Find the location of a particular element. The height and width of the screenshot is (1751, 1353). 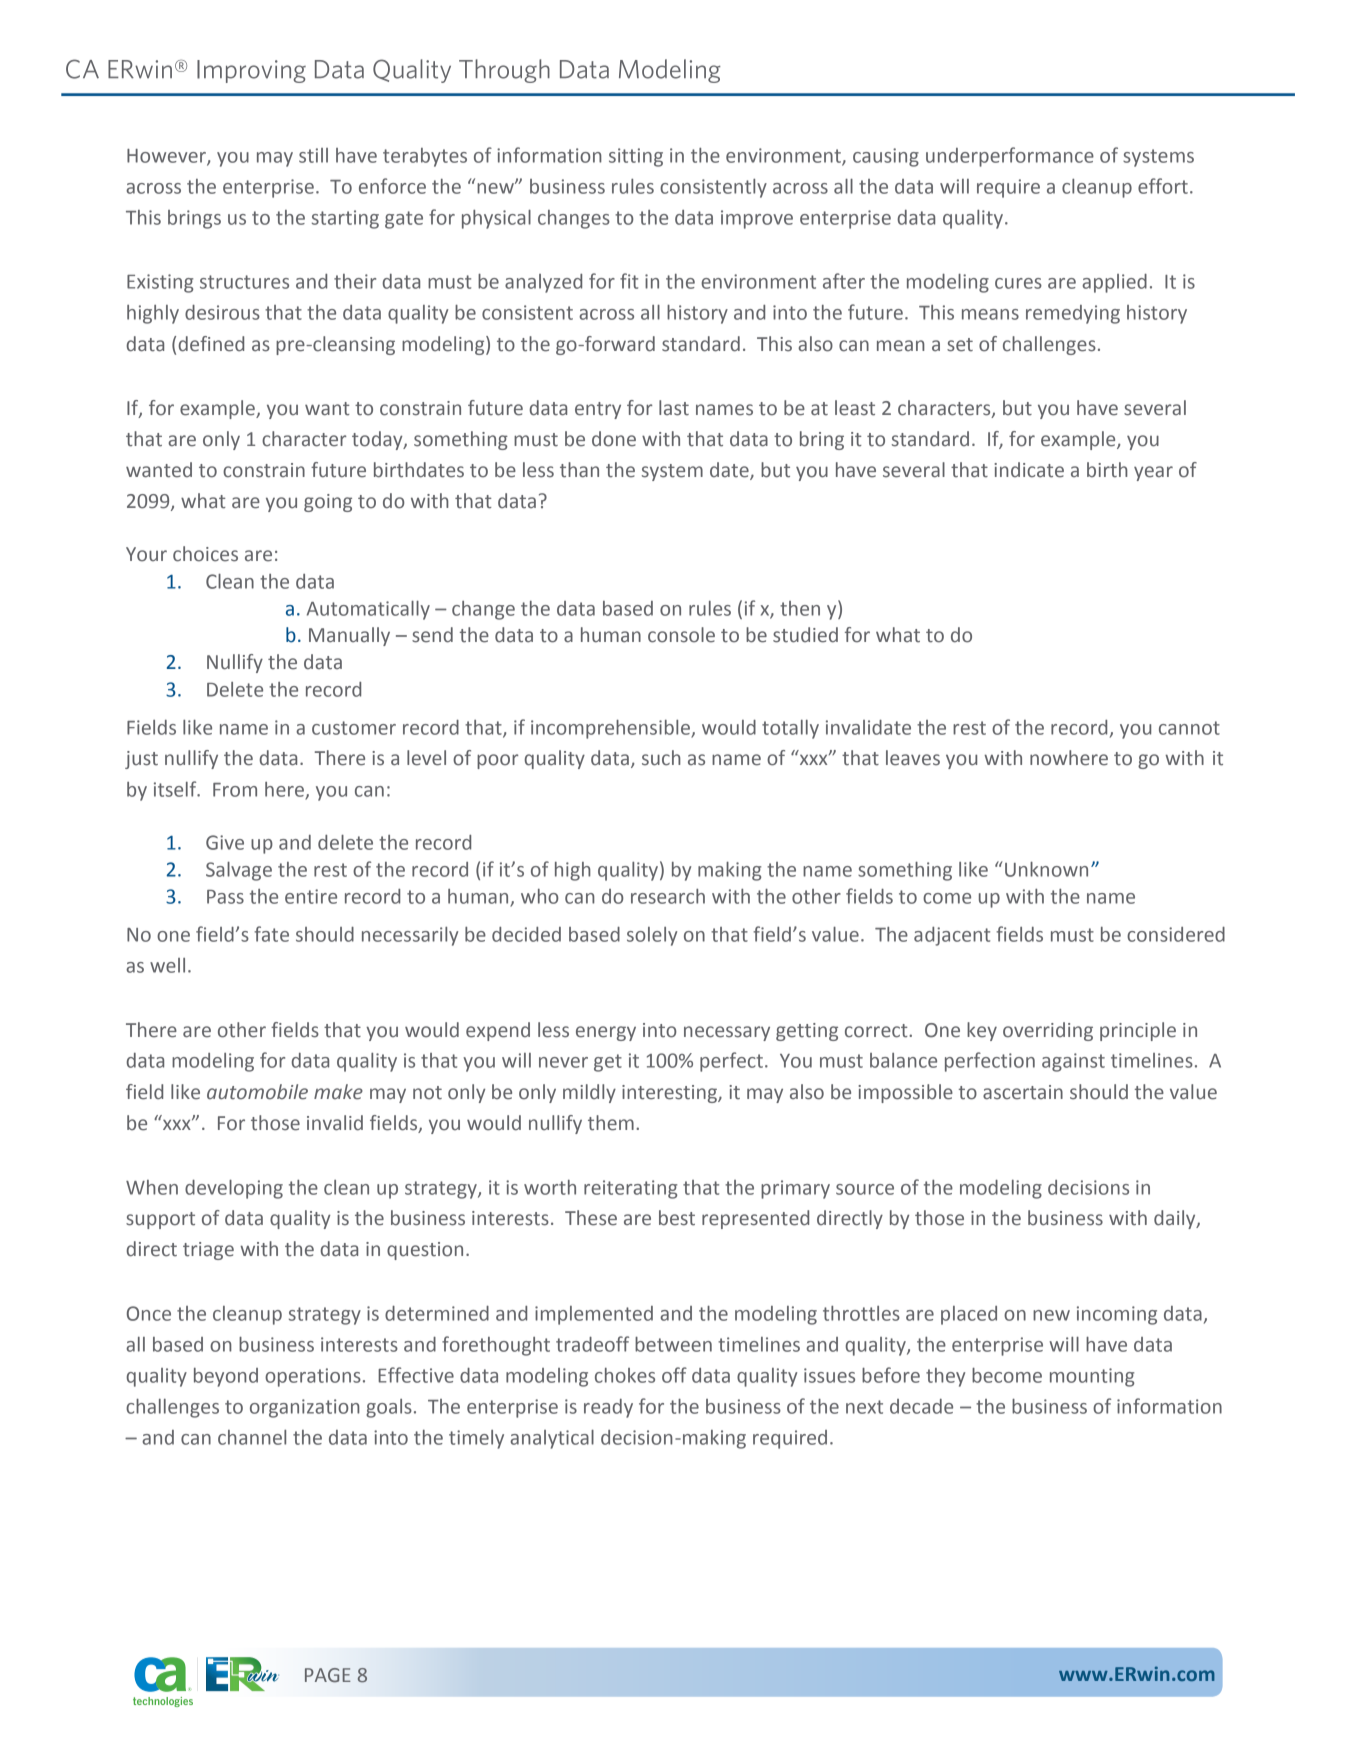

ascertain is located at coordinates (1023, 1092).
